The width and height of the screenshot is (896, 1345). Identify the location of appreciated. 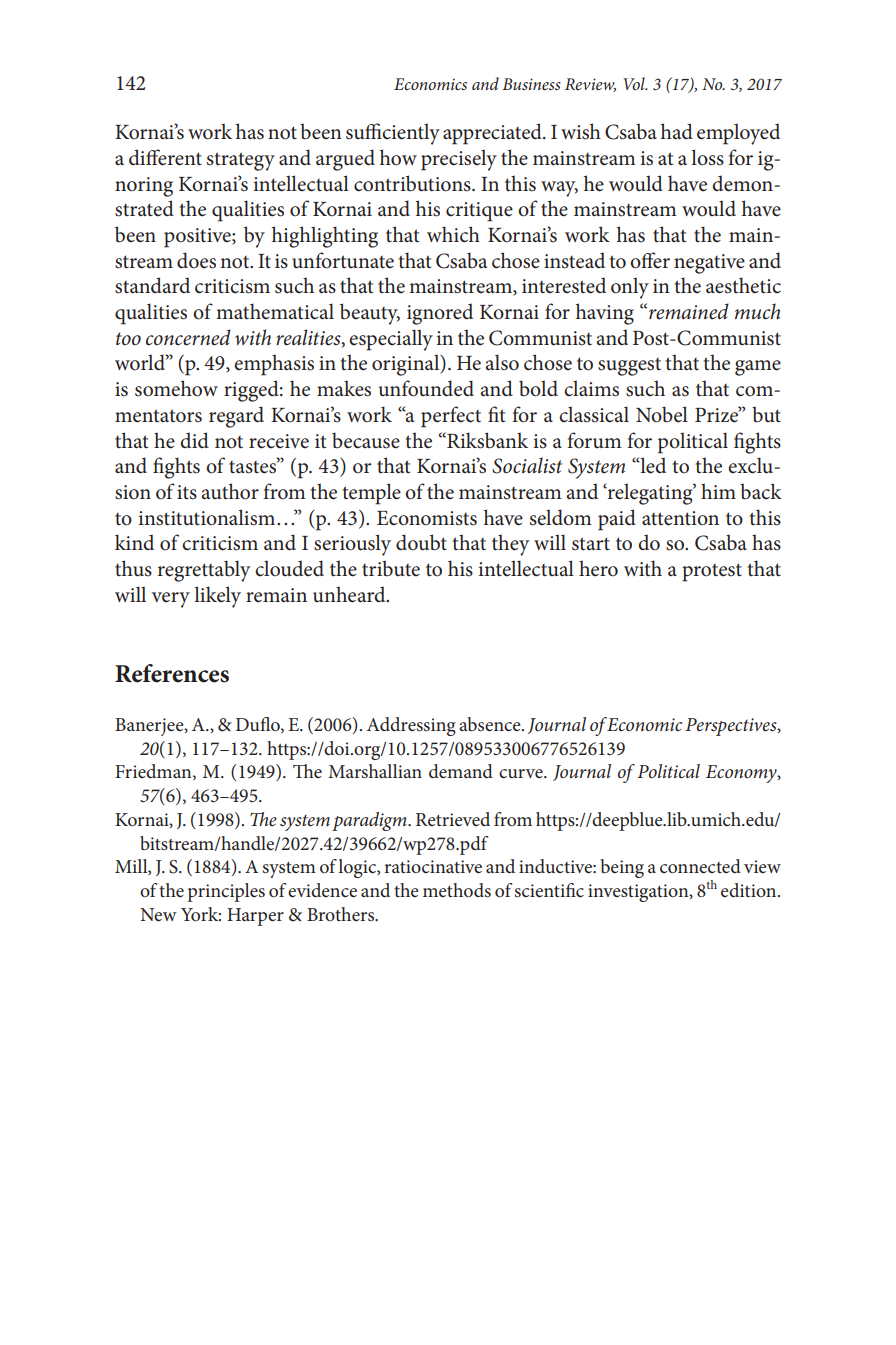
(493, 134).
